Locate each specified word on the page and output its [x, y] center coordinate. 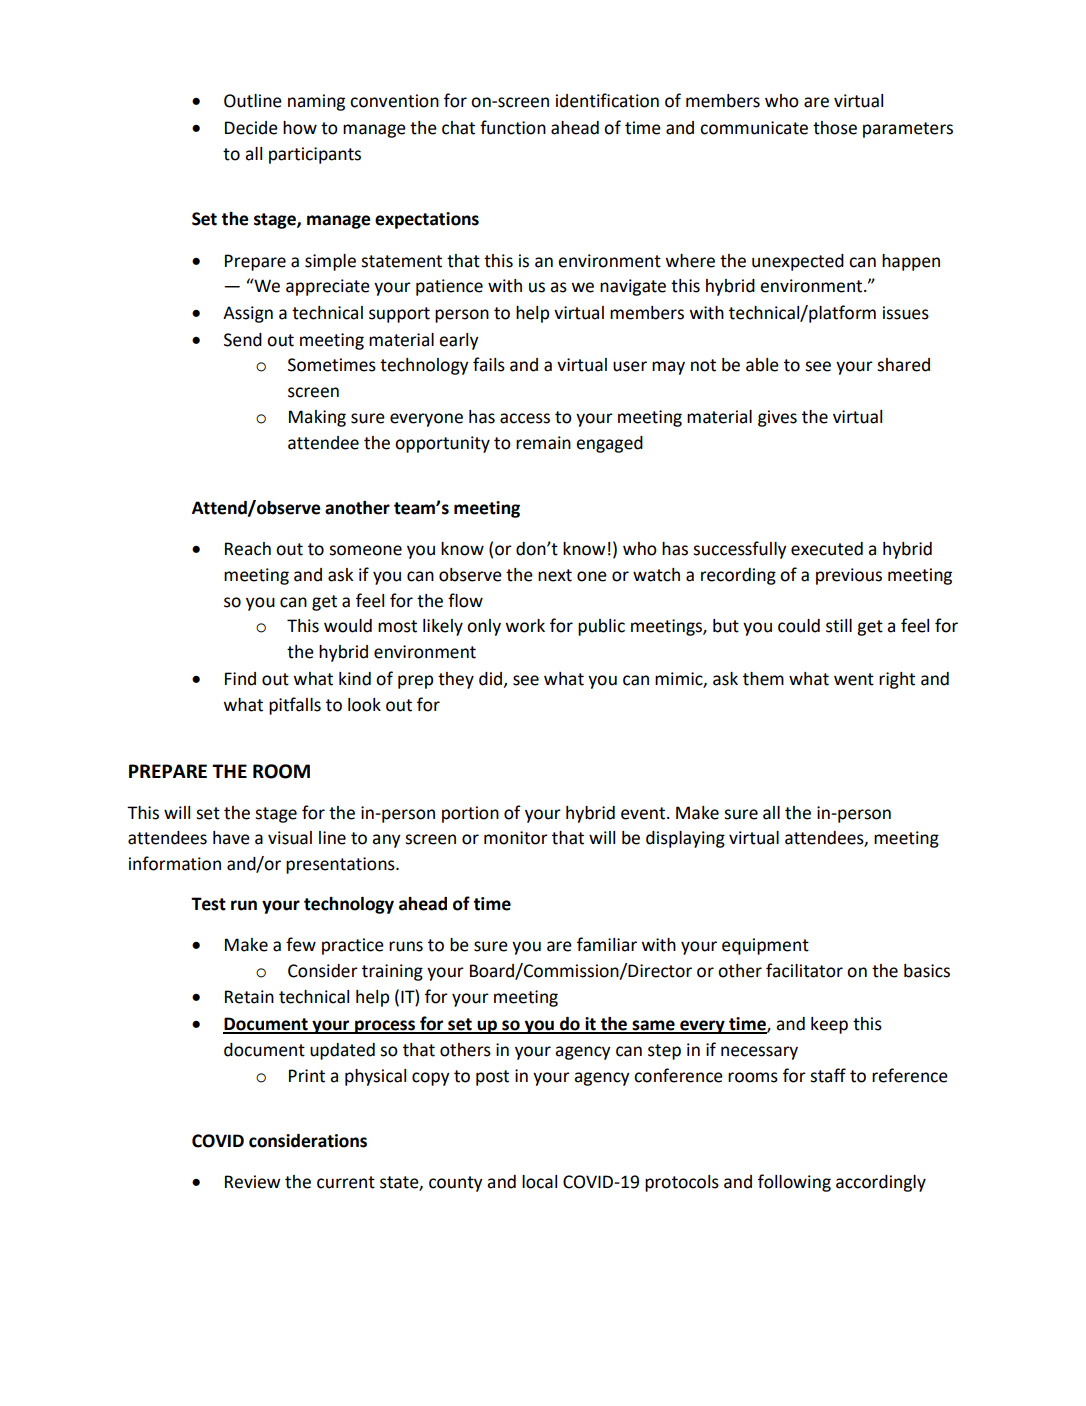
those [835, 128]
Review [253, 1182]
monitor [516, 838]
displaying [685, 839]
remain [543, 443]
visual [290, 838]
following [794, 1183]
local [539, 1182]
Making [317, 418]
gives [777, 418]
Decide [251, 128]
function [513, 127]
